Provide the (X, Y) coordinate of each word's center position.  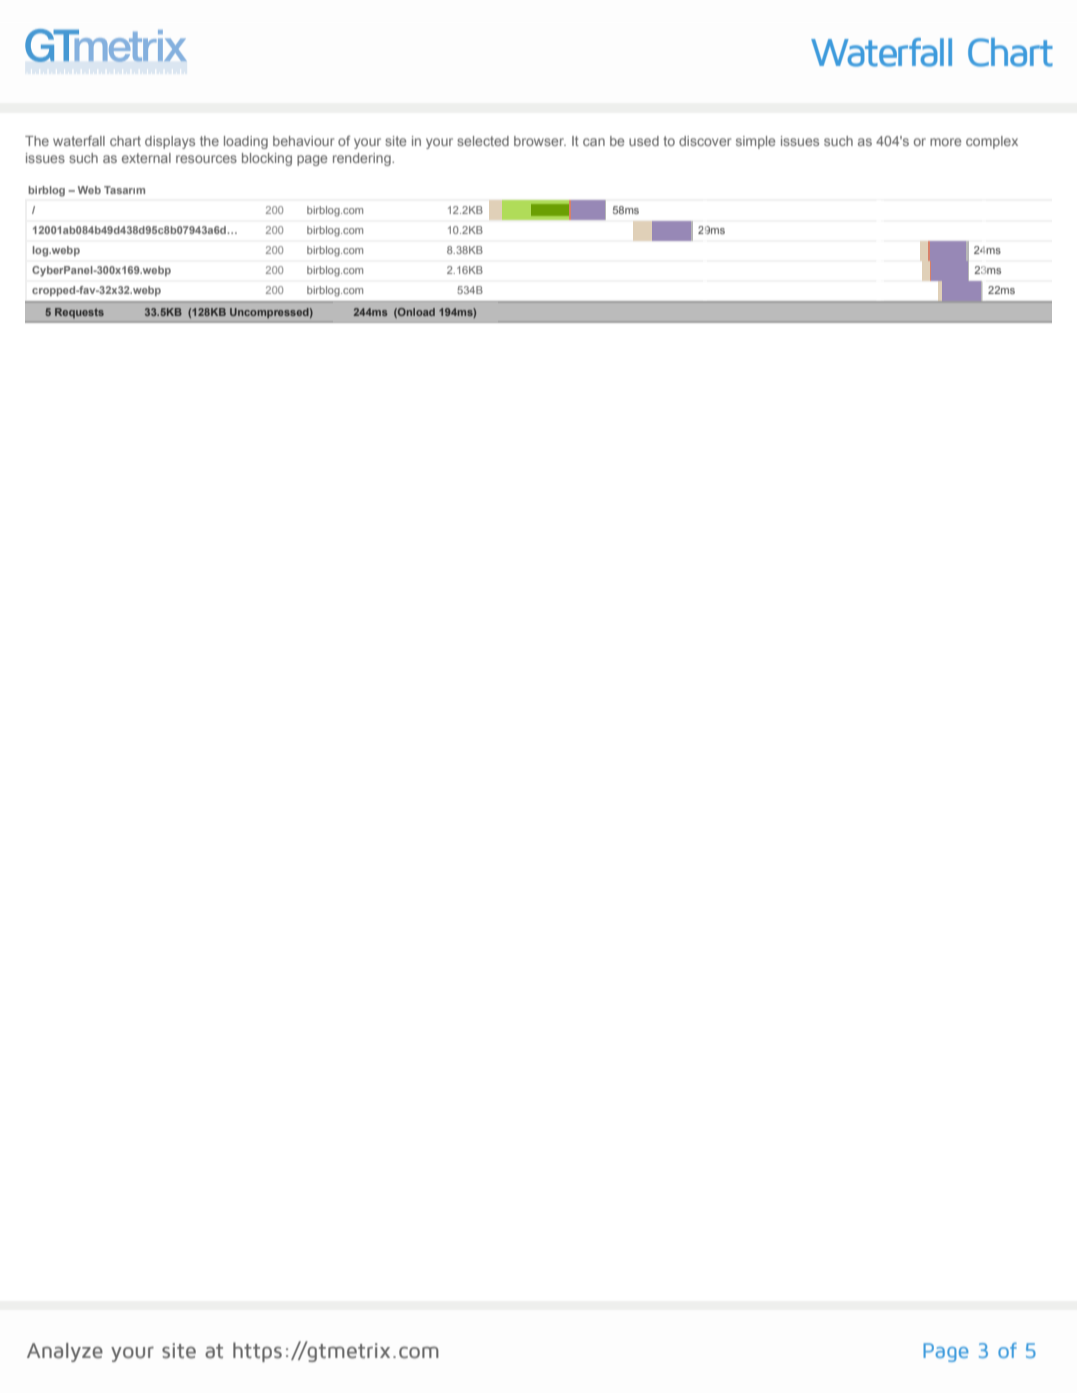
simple (755, 142)
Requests (79, 313)
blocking (267, 159)
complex (992, 142)
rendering (363, 159)
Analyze (65, 1352)
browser (540, 141)
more (945, 142)
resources (206, 159)
